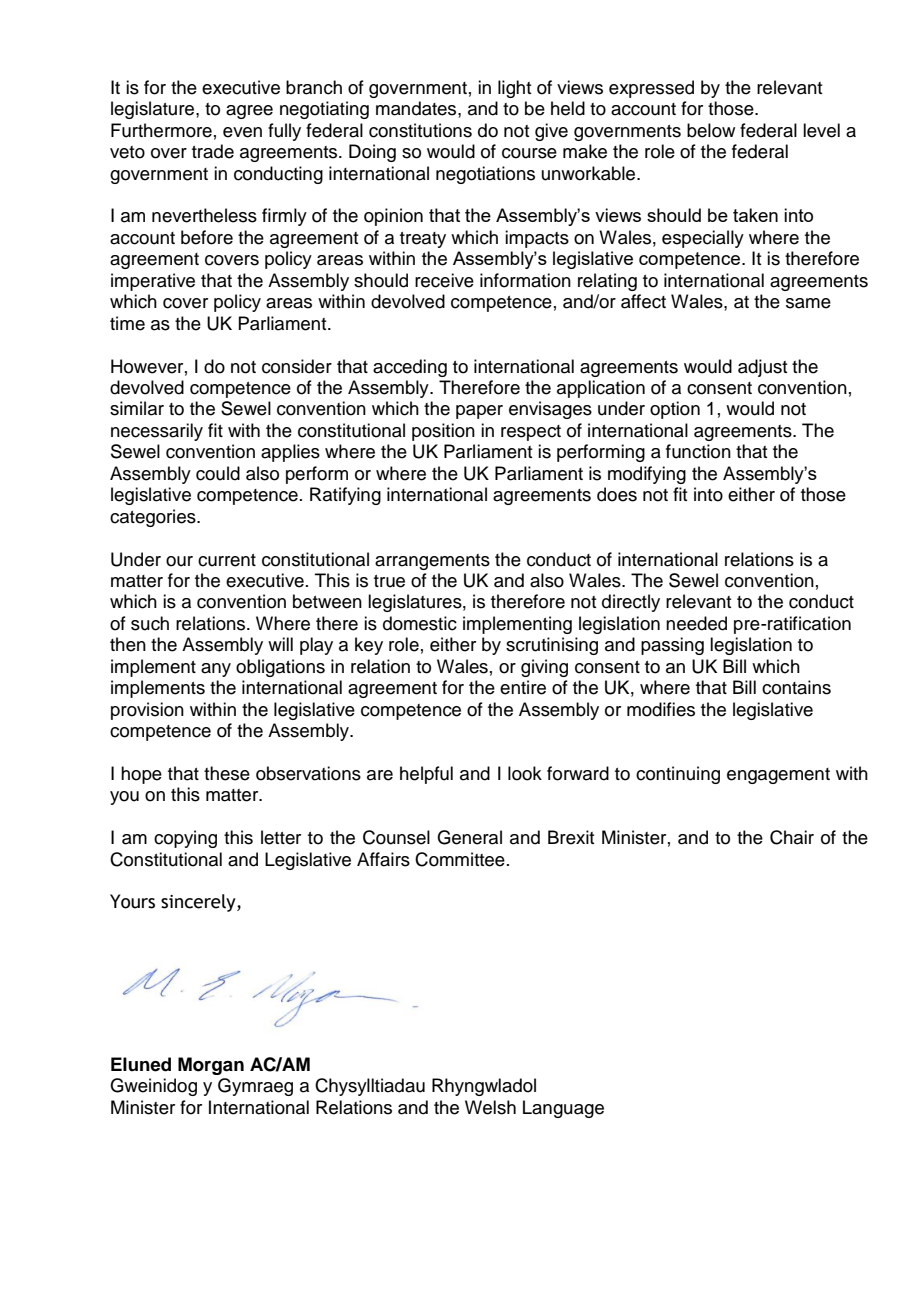  I want to click on consider, so click(297, 366).
